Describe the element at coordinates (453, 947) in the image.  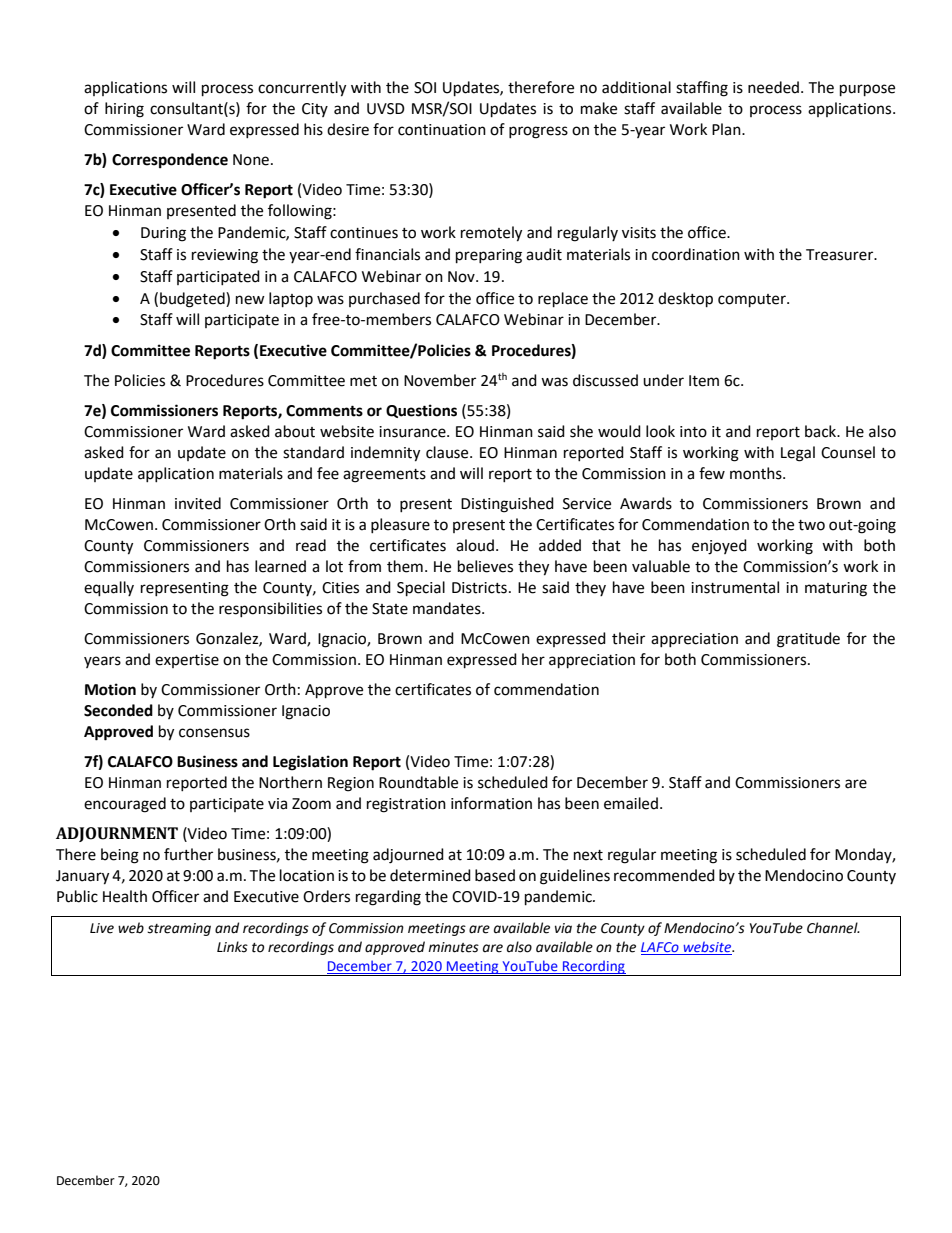
I see `minutes` at that location.
